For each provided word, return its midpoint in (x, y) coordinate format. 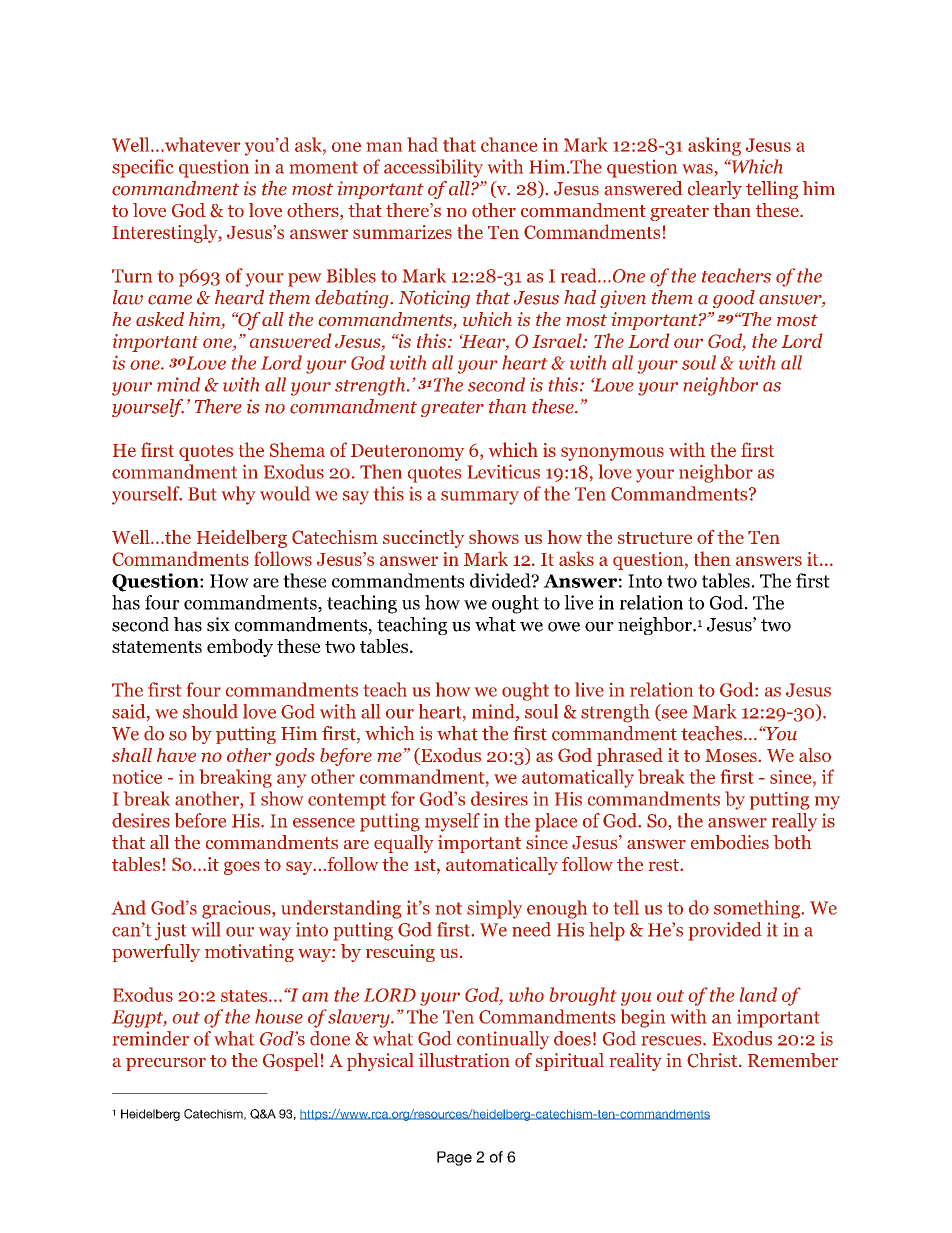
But (203, 494)
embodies (730, 842)
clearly (715, 190)
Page (454, 1158)
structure (655, 538)
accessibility (433, 168)
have (176, 755)
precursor (166, 1064)
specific (143, 168)
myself (452, 822)
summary (480, 498)
